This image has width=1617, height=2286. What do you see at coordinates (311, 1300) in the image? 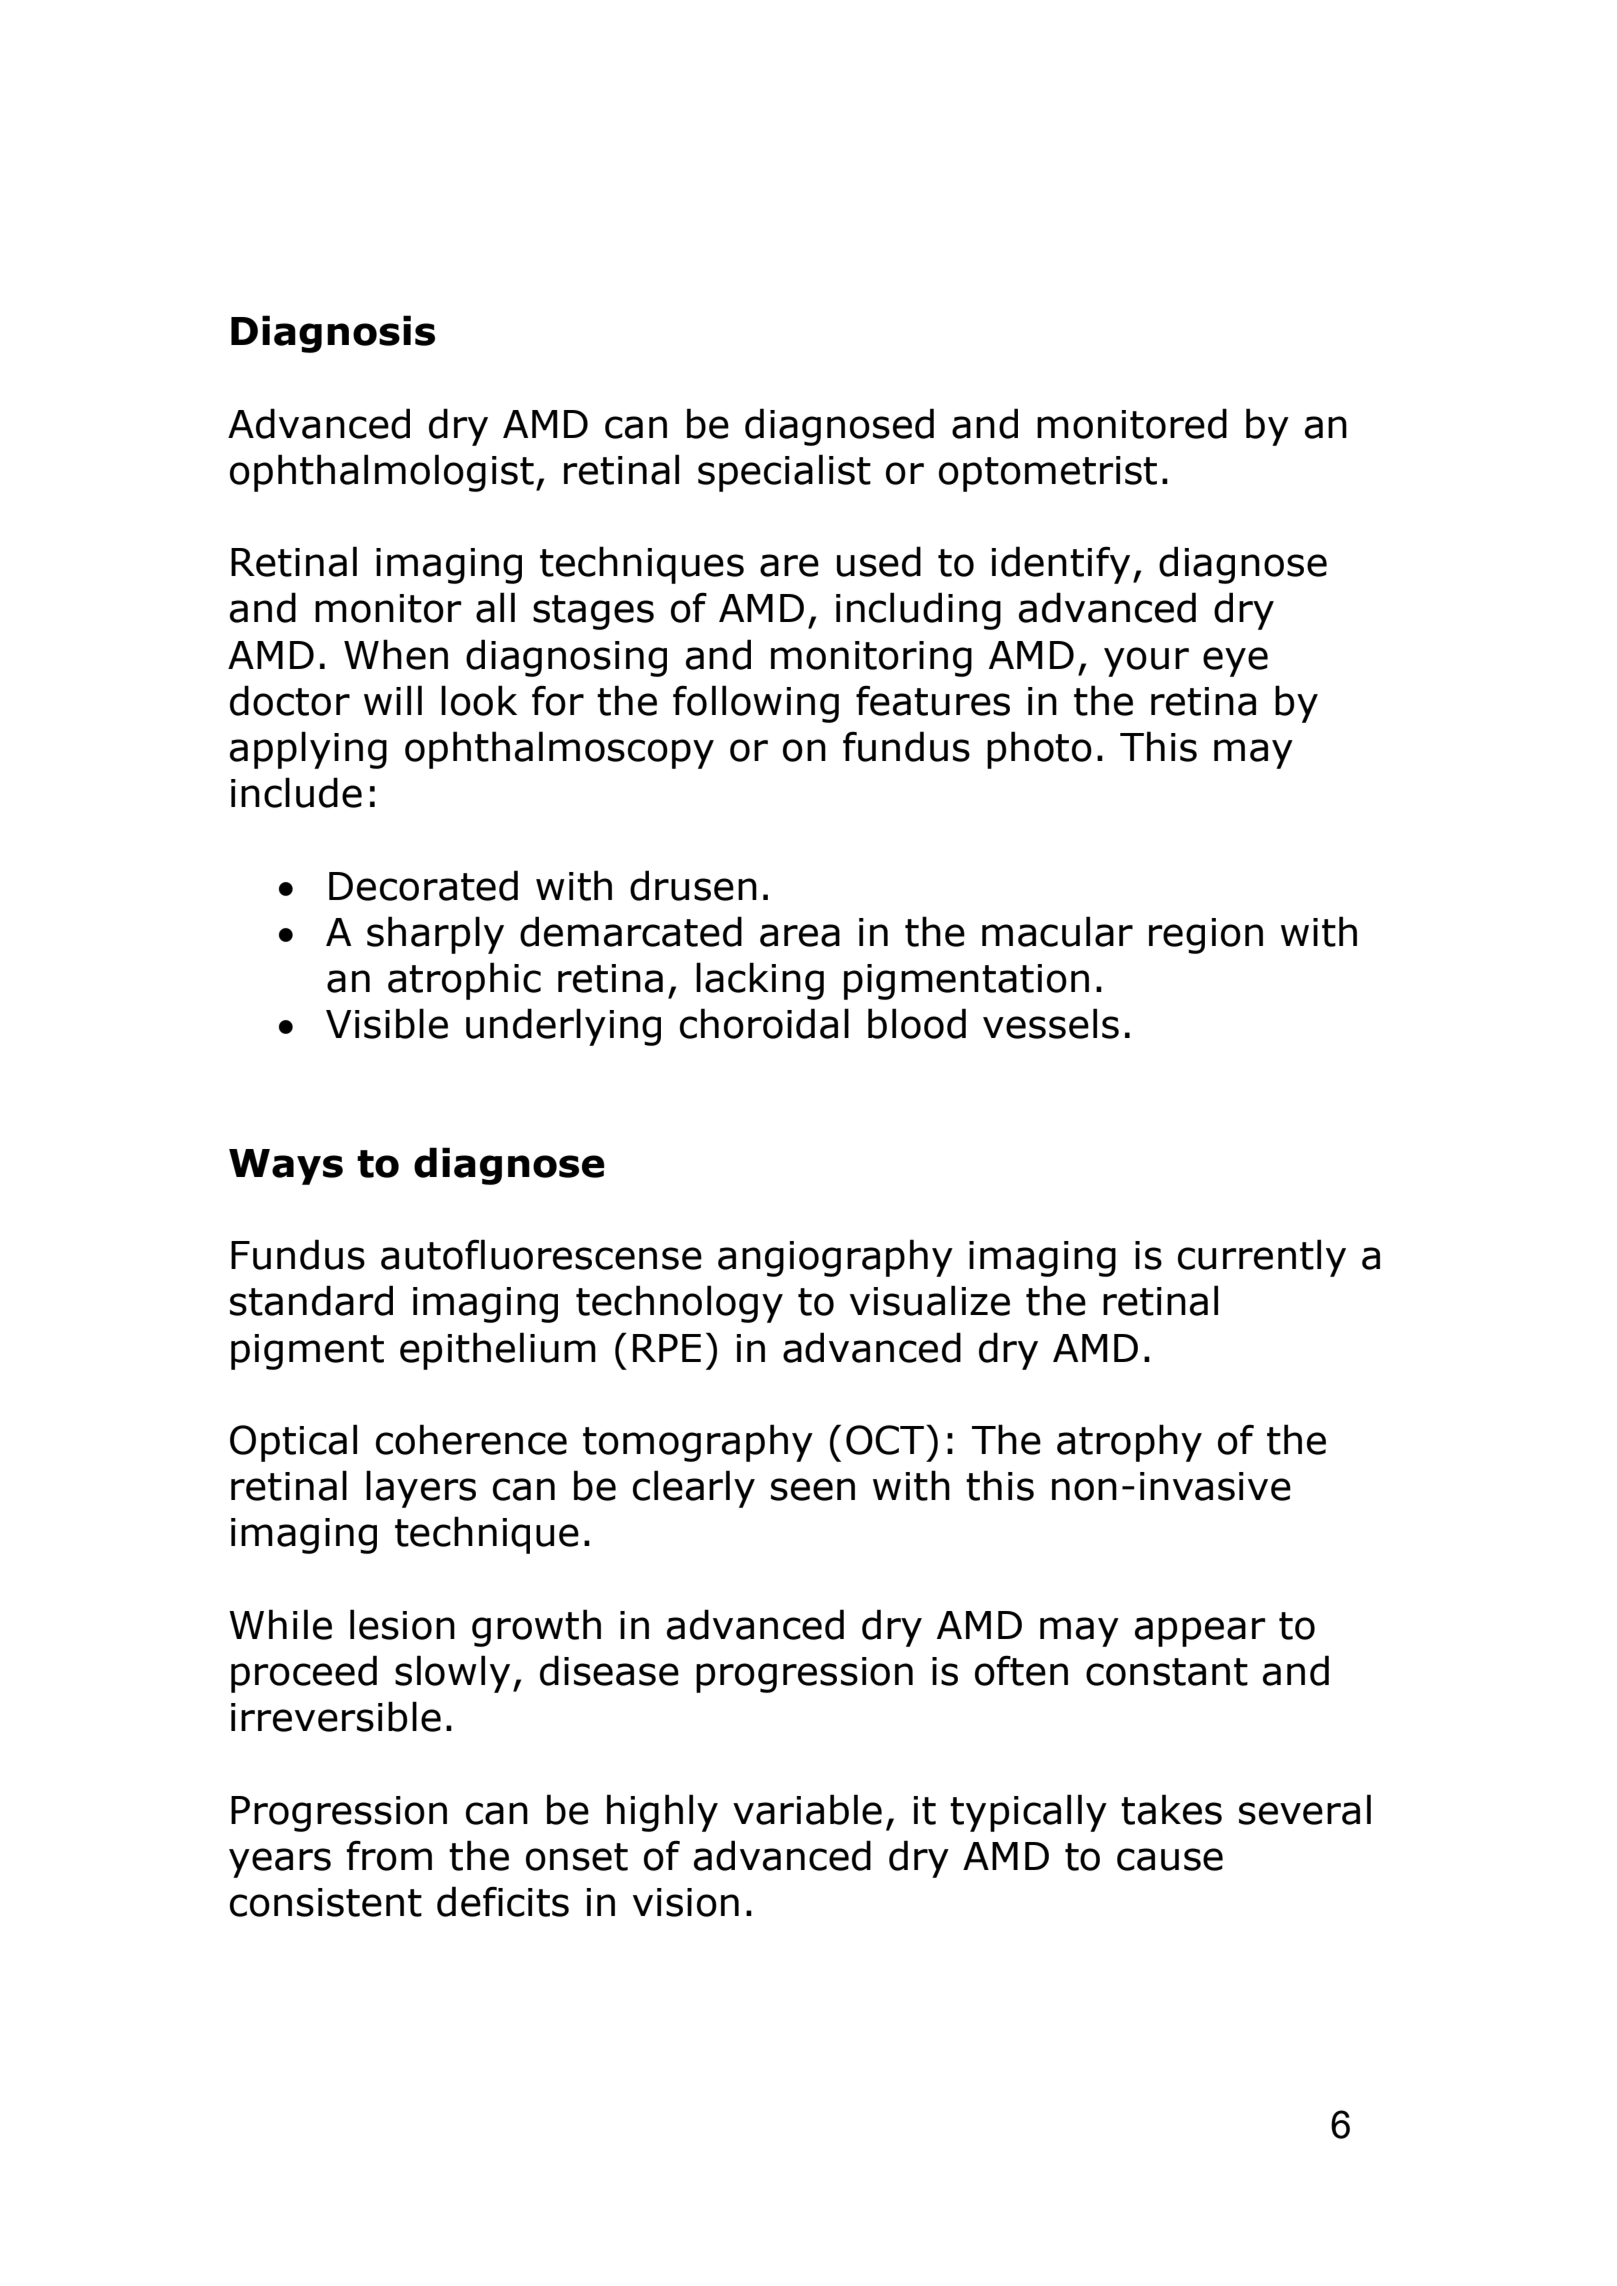
I see `standard` at bounding box center [311, 1300].
